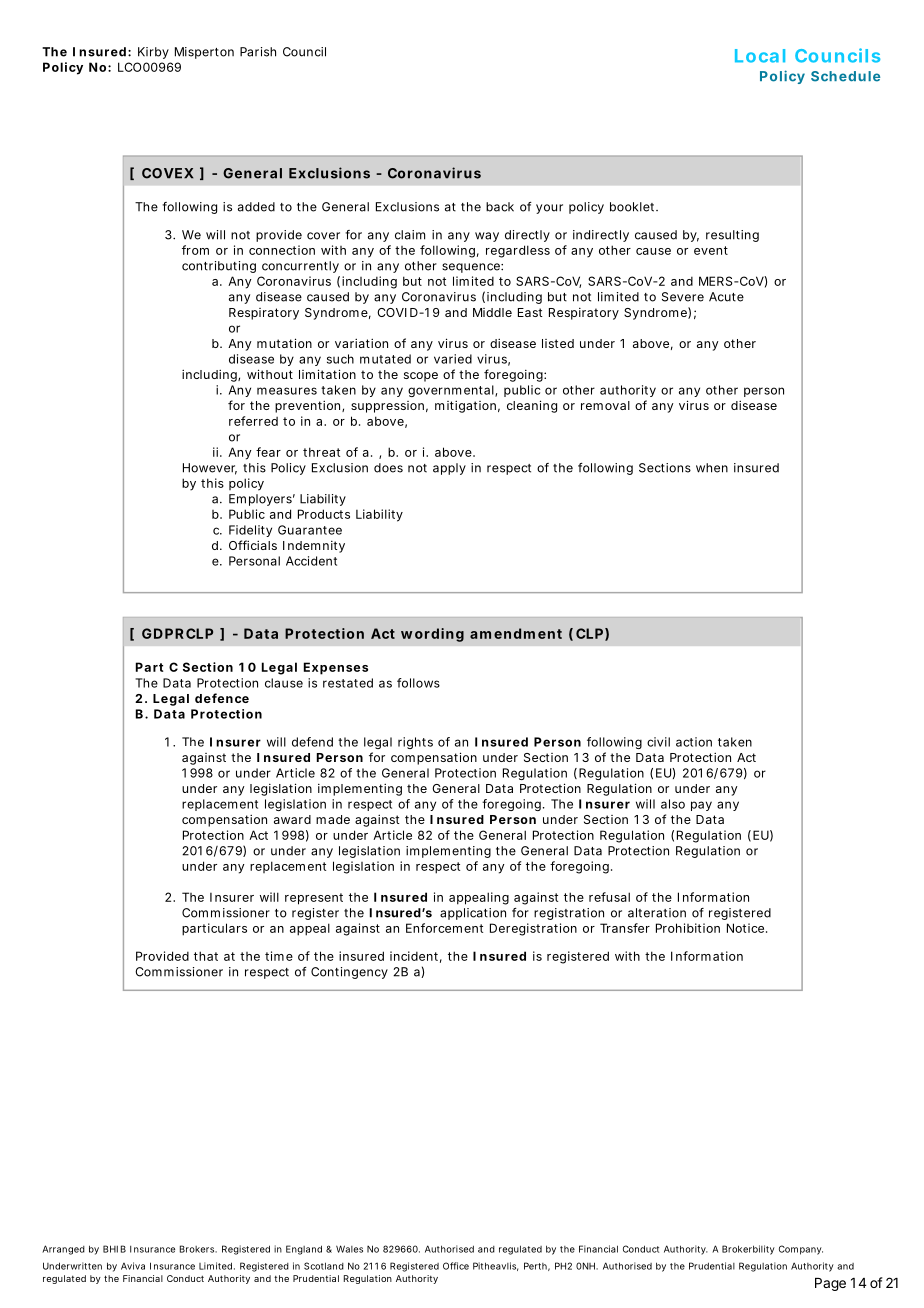 This screenshot has height=1308, width=924. What do you see at coordinates (206, 956) in the screenshot?
I see `that` at bounding box center [206, 956].
